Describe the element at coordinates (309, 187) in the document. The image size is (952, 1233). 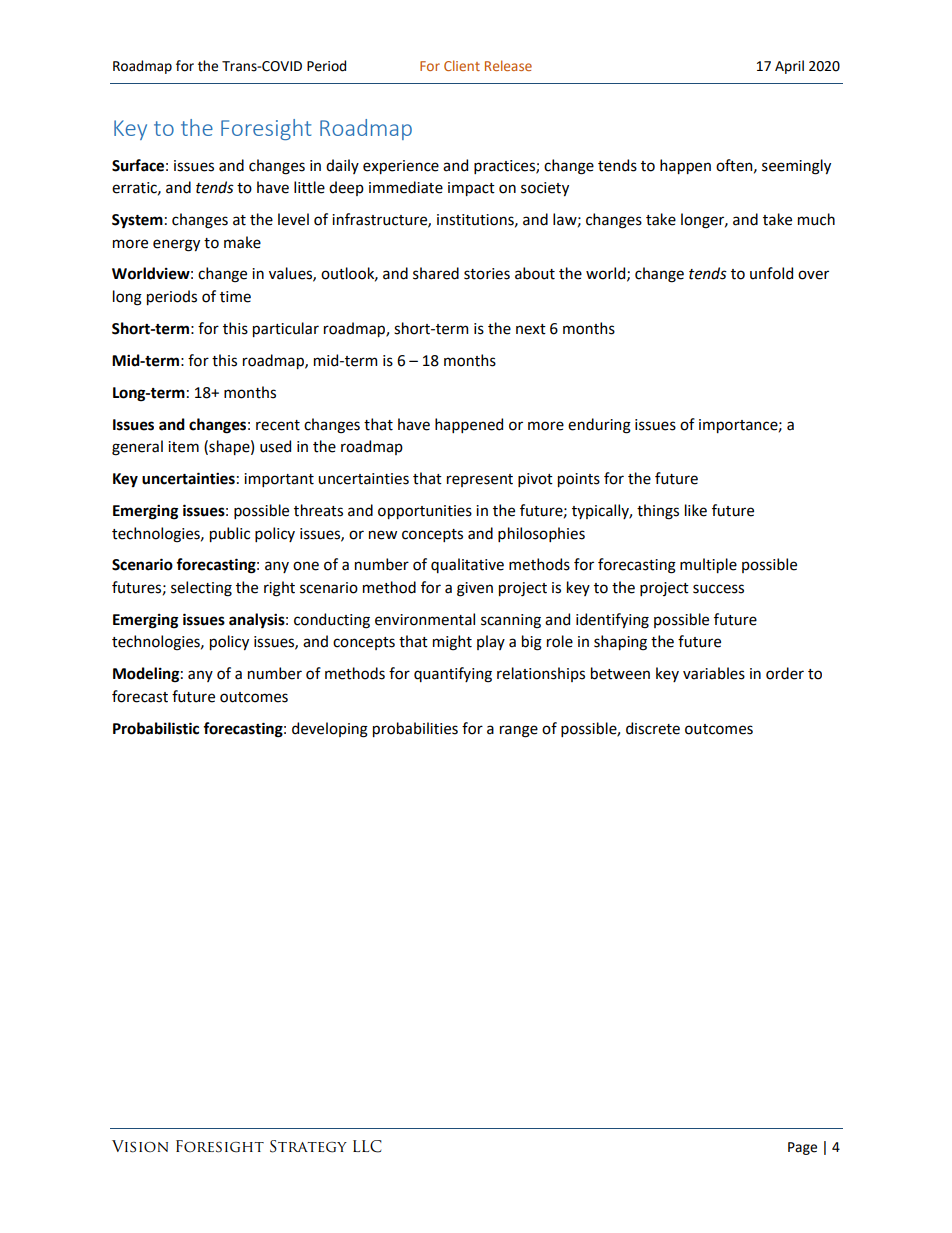
I see `little` at that location.
